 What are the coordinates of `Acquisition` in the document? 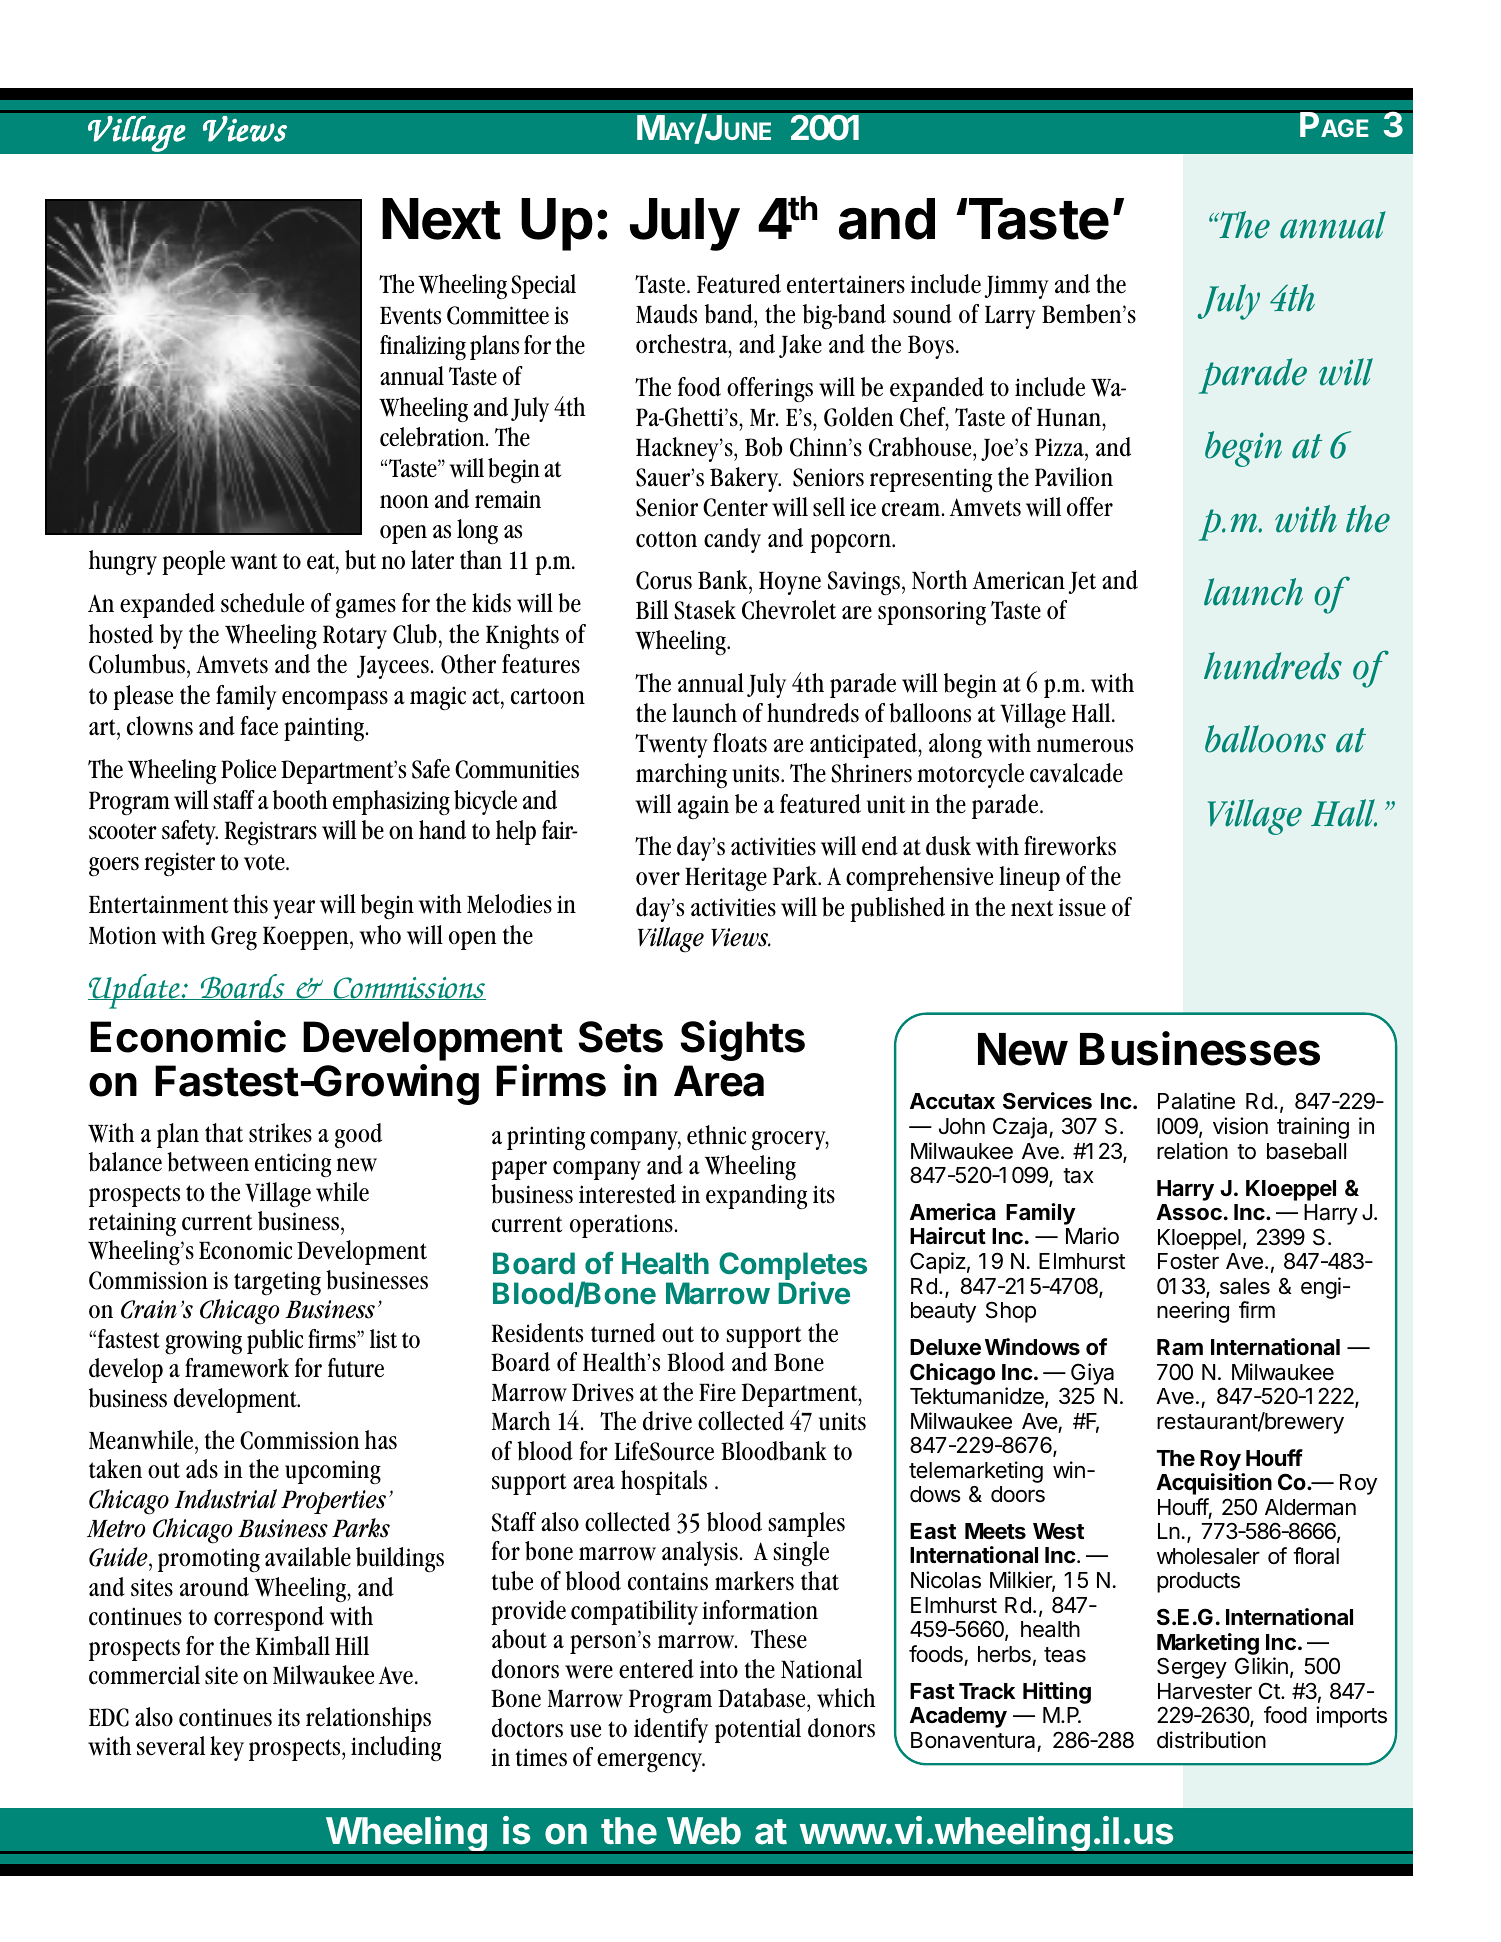 It's located at (1214, 1484).
